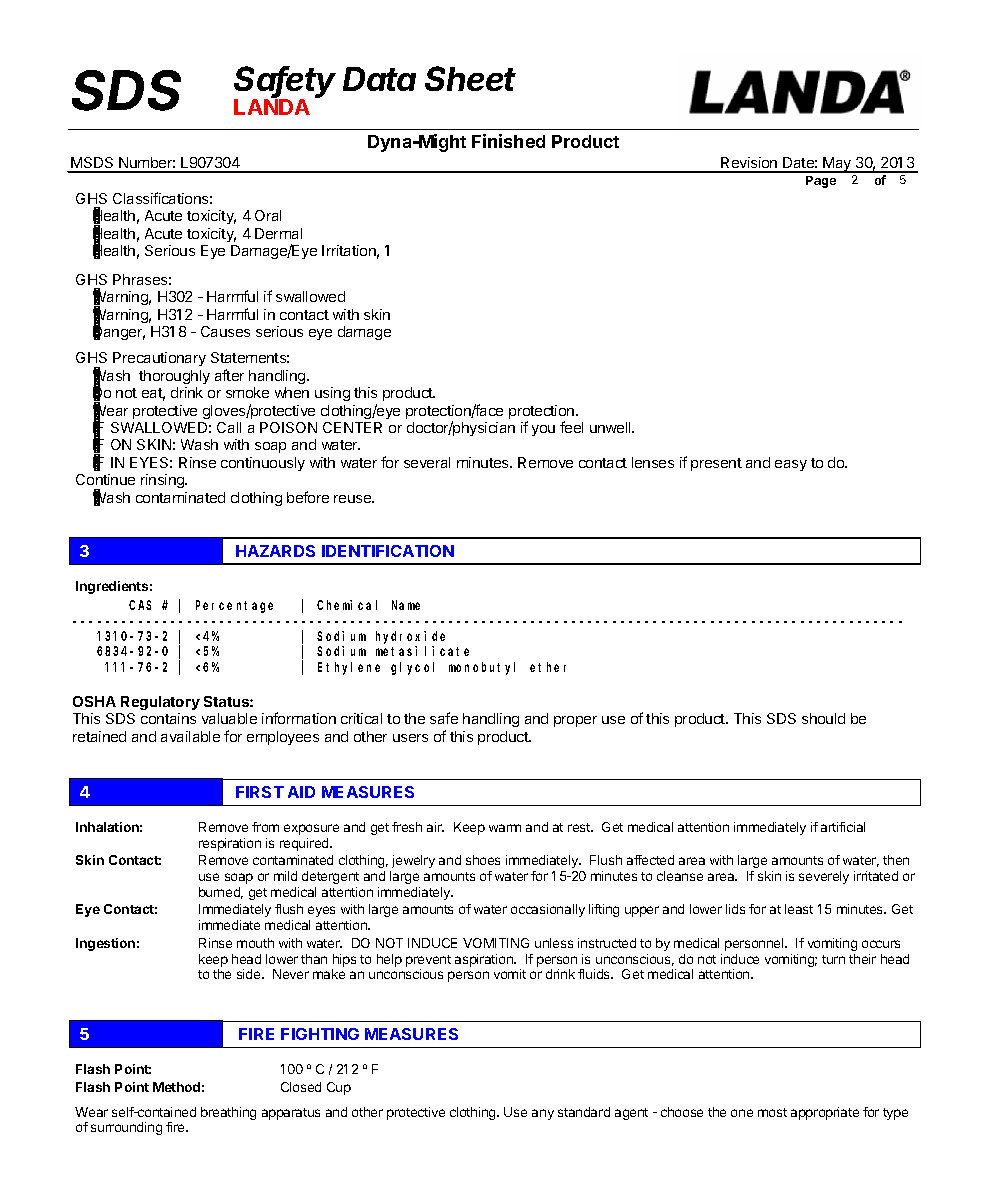 The width and height of the screenshot is (1008, 1199). I want to click on Finished, so click(508, 141).
